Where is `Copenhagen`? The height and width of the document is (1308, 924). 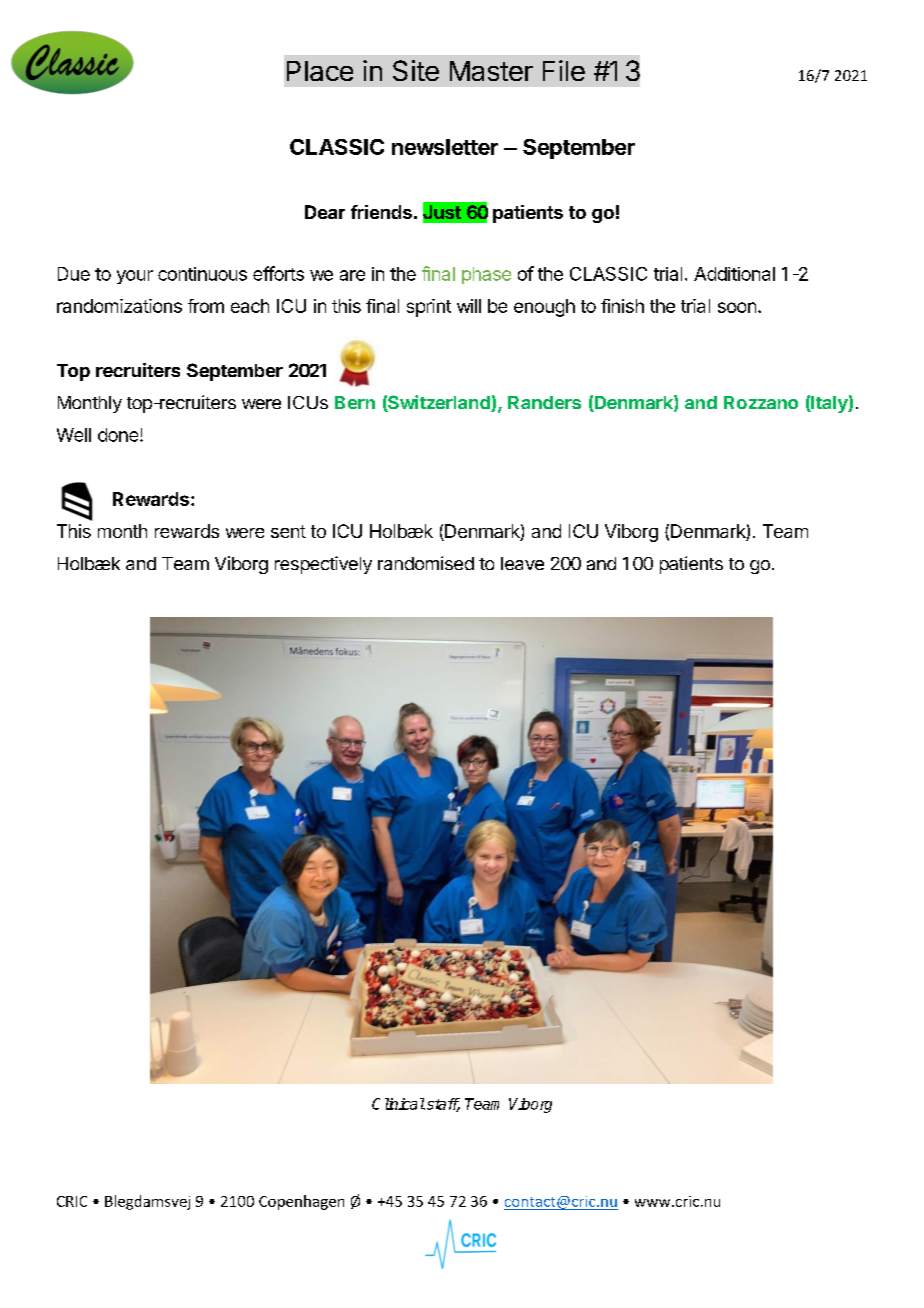
Copenhagen is located at coordinates (301, 1202).
